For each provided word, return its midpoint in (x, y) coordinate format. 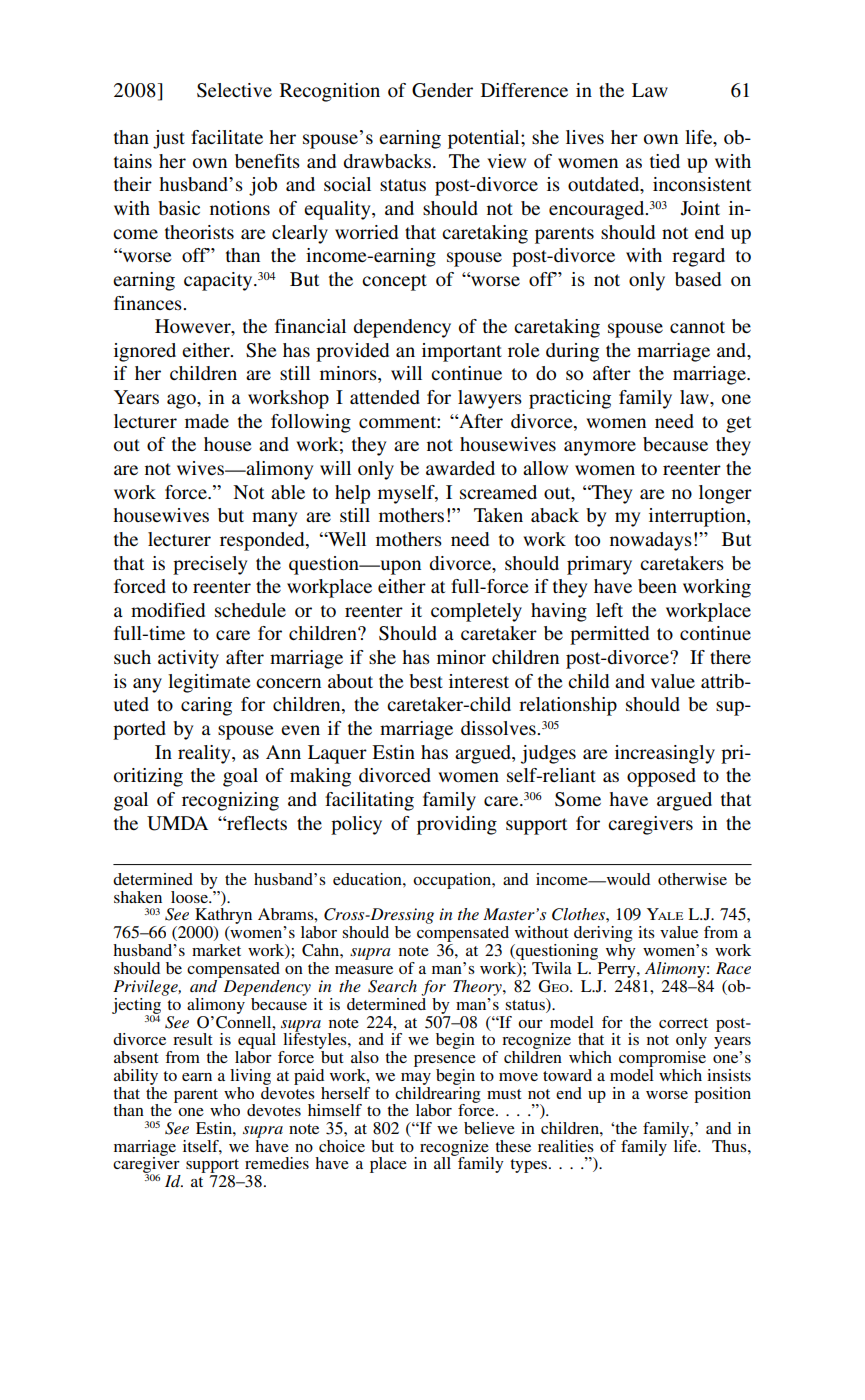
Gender (442, 90)
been (657, 586)
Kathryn (223, 917)
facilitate (227, 137)
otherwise (692, 879)
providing (457, 825)
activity (188, 659)
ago (182, 401)
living (250, 1077)
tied (665, 161)
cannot (697, 327)
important (462, 352)
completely (476, 612)
